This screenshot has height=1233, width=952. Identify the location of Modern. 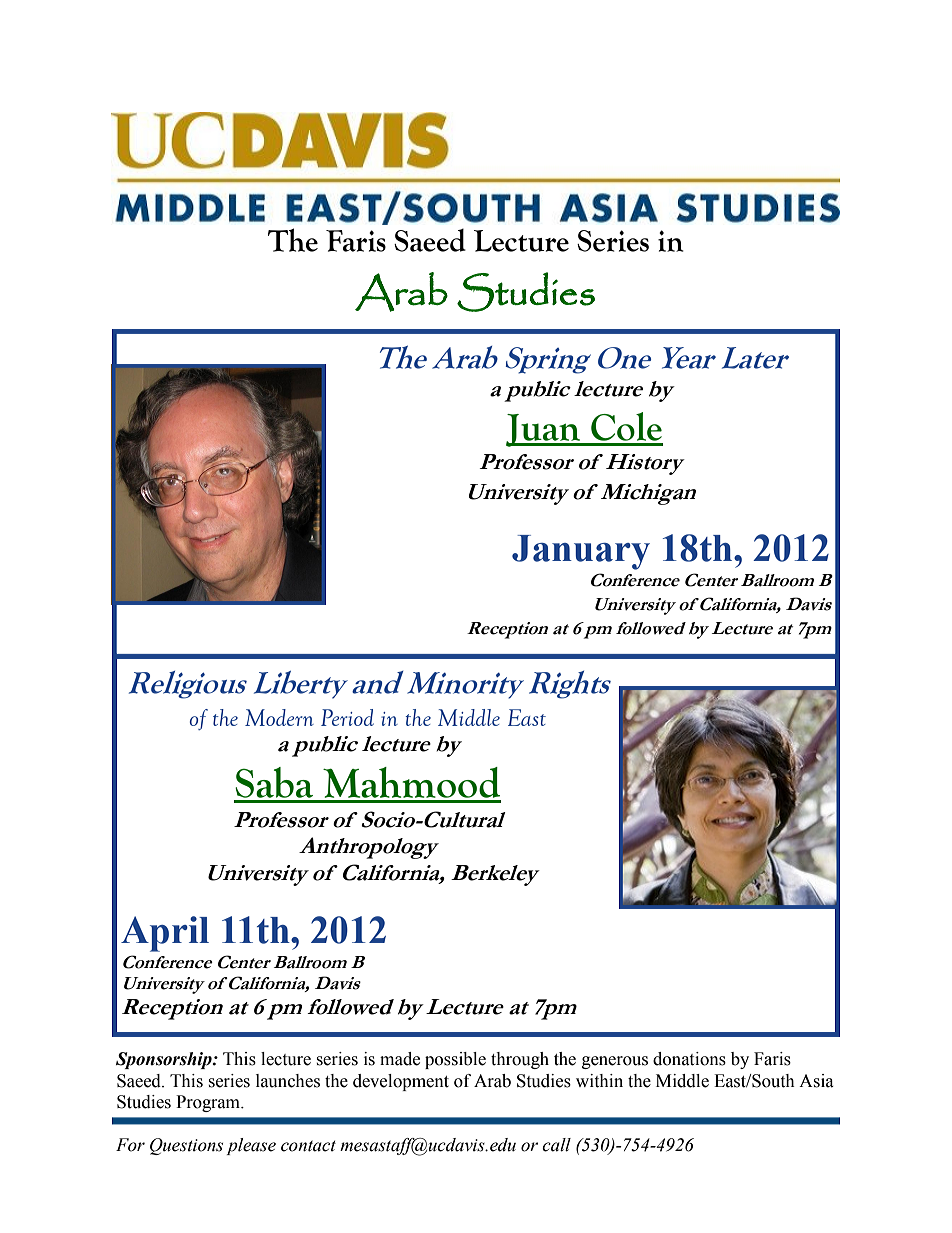
(279, 717).
